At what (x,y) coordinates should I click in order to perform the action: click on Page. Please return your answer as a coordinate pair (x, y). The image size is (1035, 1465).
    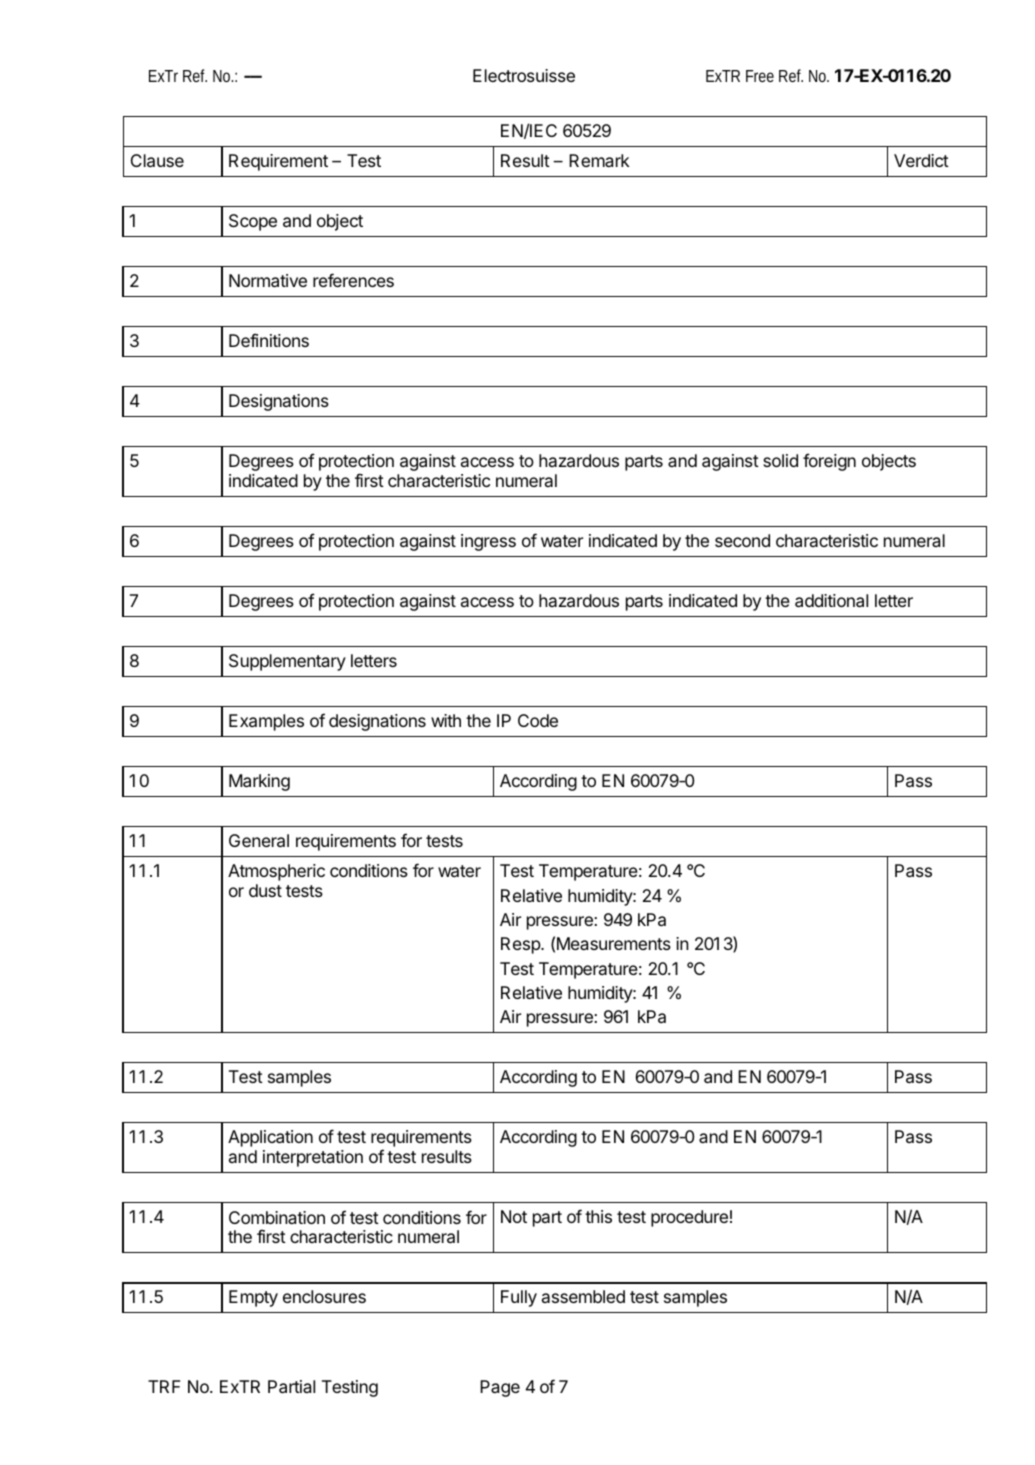
    Looking at the image, I should click on (500, 1388).
